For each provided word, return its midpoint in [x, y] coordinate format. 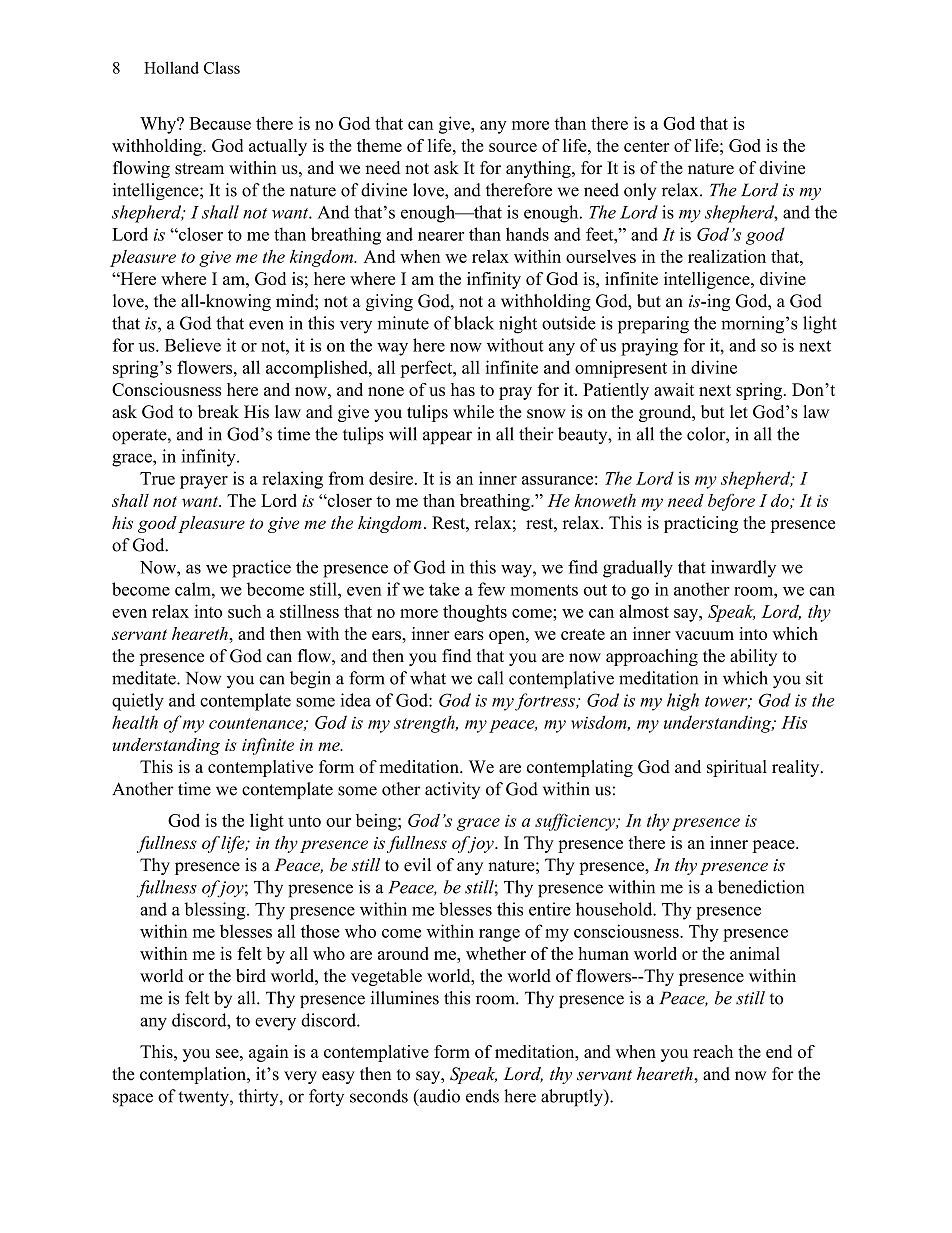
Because [220, 123]
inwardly [743, 569]
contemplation [194, 1075]
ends [482, 1096]
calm [194, 589]
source [513, 147]
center [647, 146]
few [491, 589]
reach [713, 1051]
